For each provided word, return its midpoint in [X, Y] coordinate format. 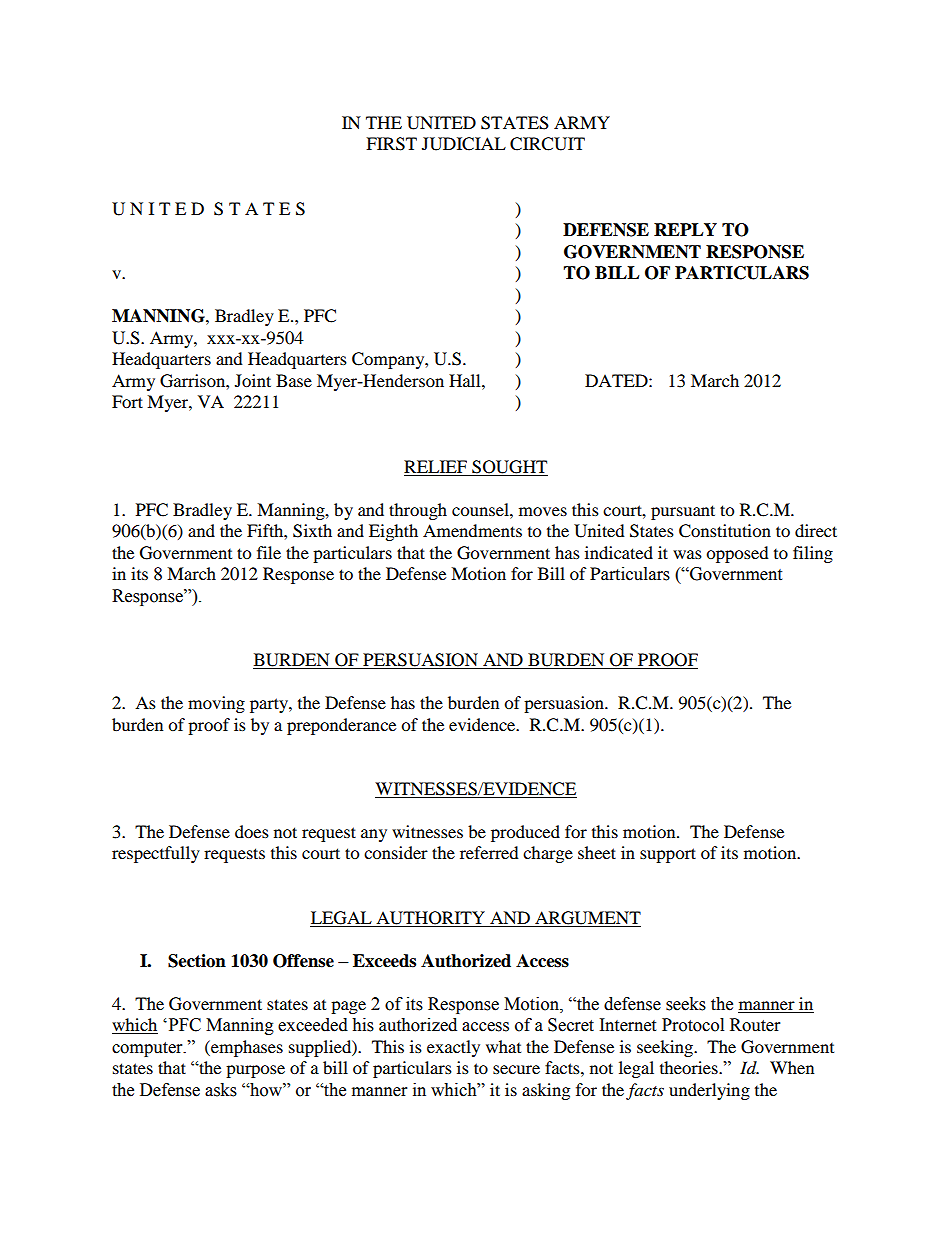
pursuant [683, 512]
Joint [253, 380]
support [668, 855]
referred [489, 852]
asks [221, 1090]
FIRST [391, 144]
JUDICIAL [464, 144]
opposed [737, 554]
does [252, 831]
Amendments [472, 530]
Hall [466, 380]
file [269, 552]
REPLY [685, 229]
